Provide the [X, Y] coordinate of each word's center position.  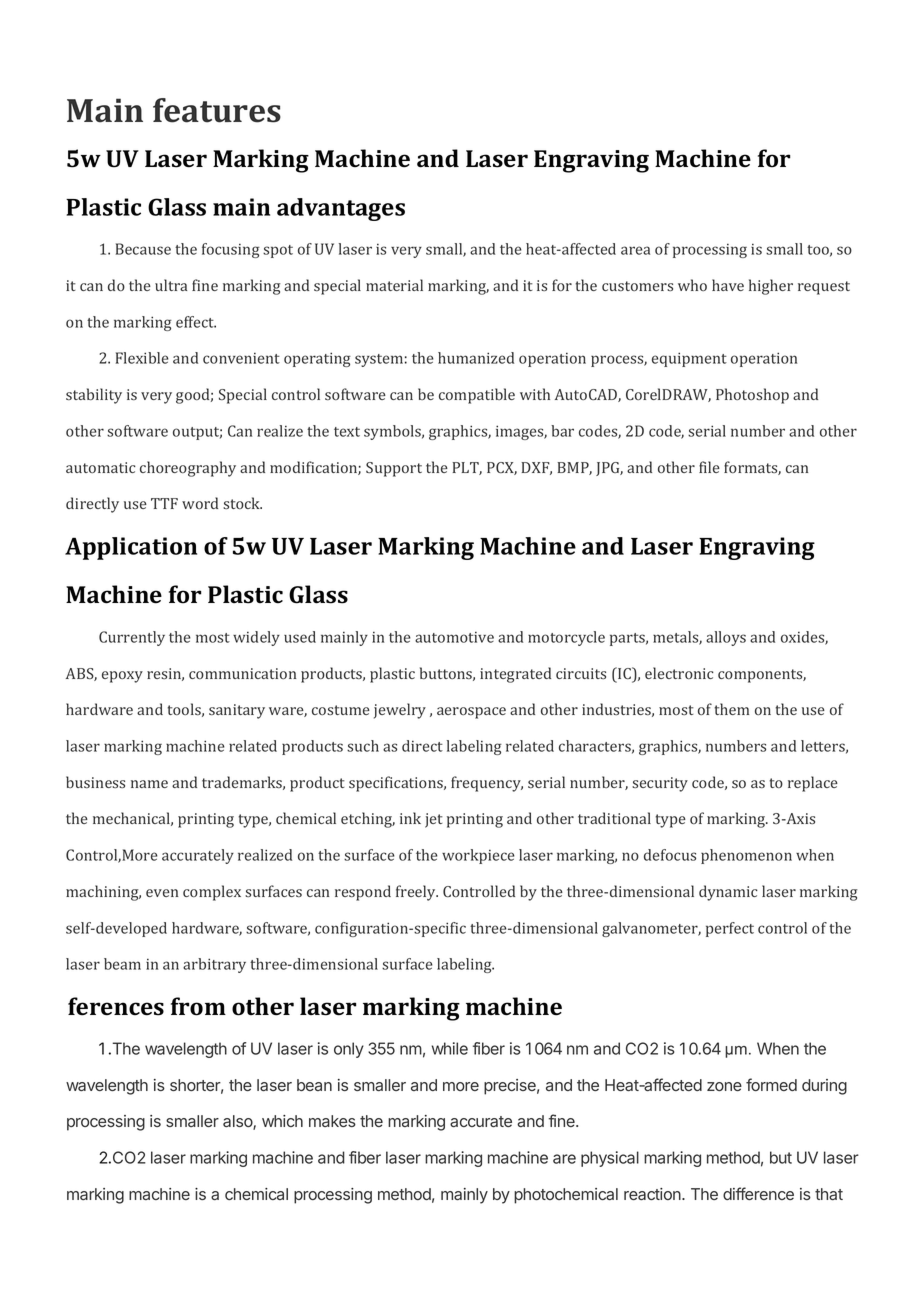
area [635, 250]
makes [332, 1121]
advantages [341, 209]
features [217, 110]
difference [758, 1193]
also [238, 1122]
